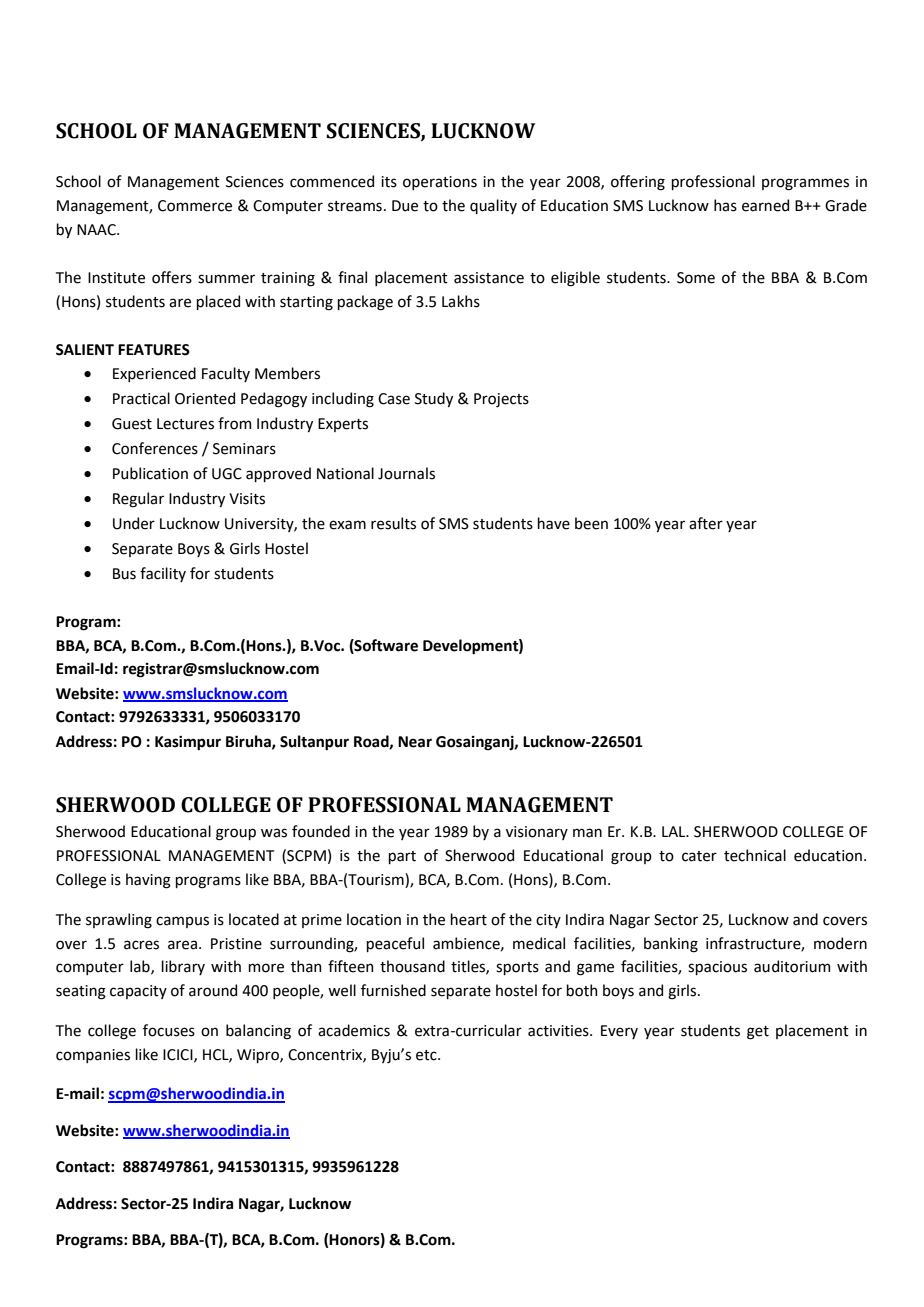  What do you see at coordinates (169, 1030) in the document?
I see `focuses` at bounding box center [169, 1030].
